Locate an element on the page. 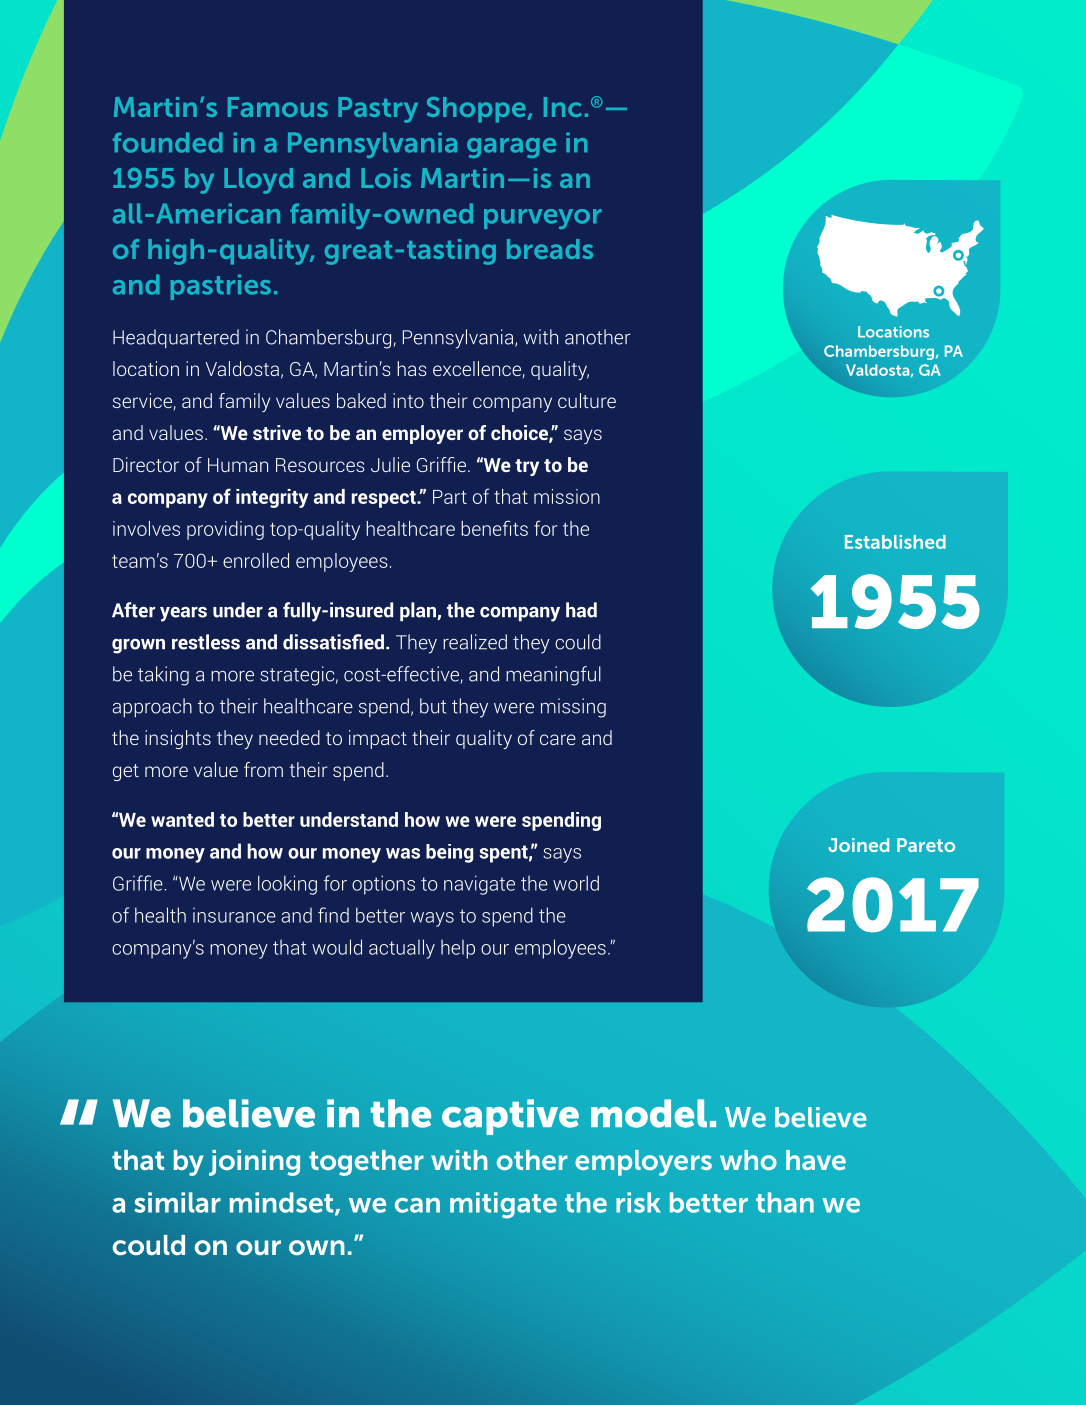 This page has width=1086, height=1405. mitigate is located at coordinates (503, 1205).
